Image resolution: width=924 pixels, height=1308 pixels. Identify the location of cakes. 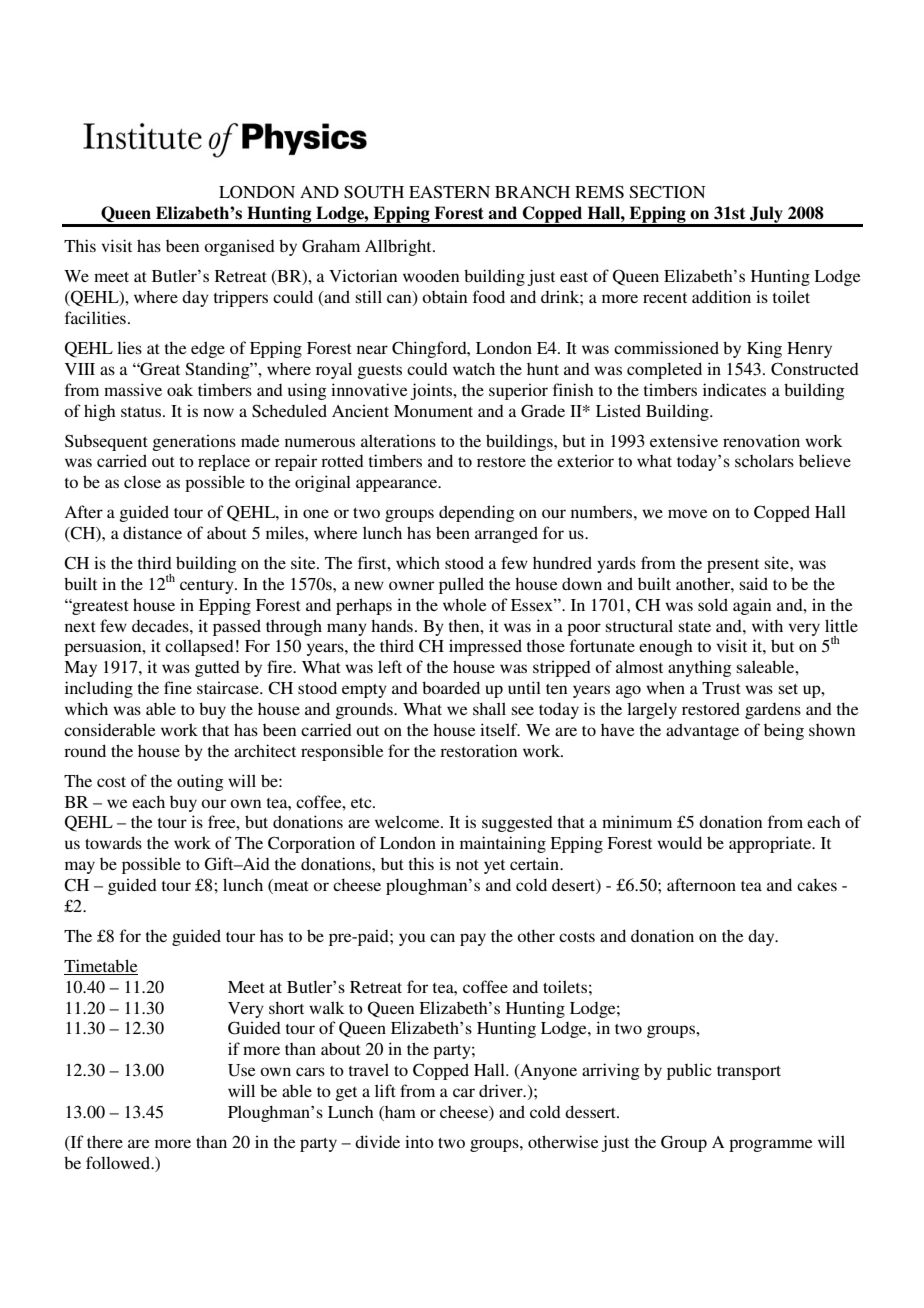
(817, 885).
